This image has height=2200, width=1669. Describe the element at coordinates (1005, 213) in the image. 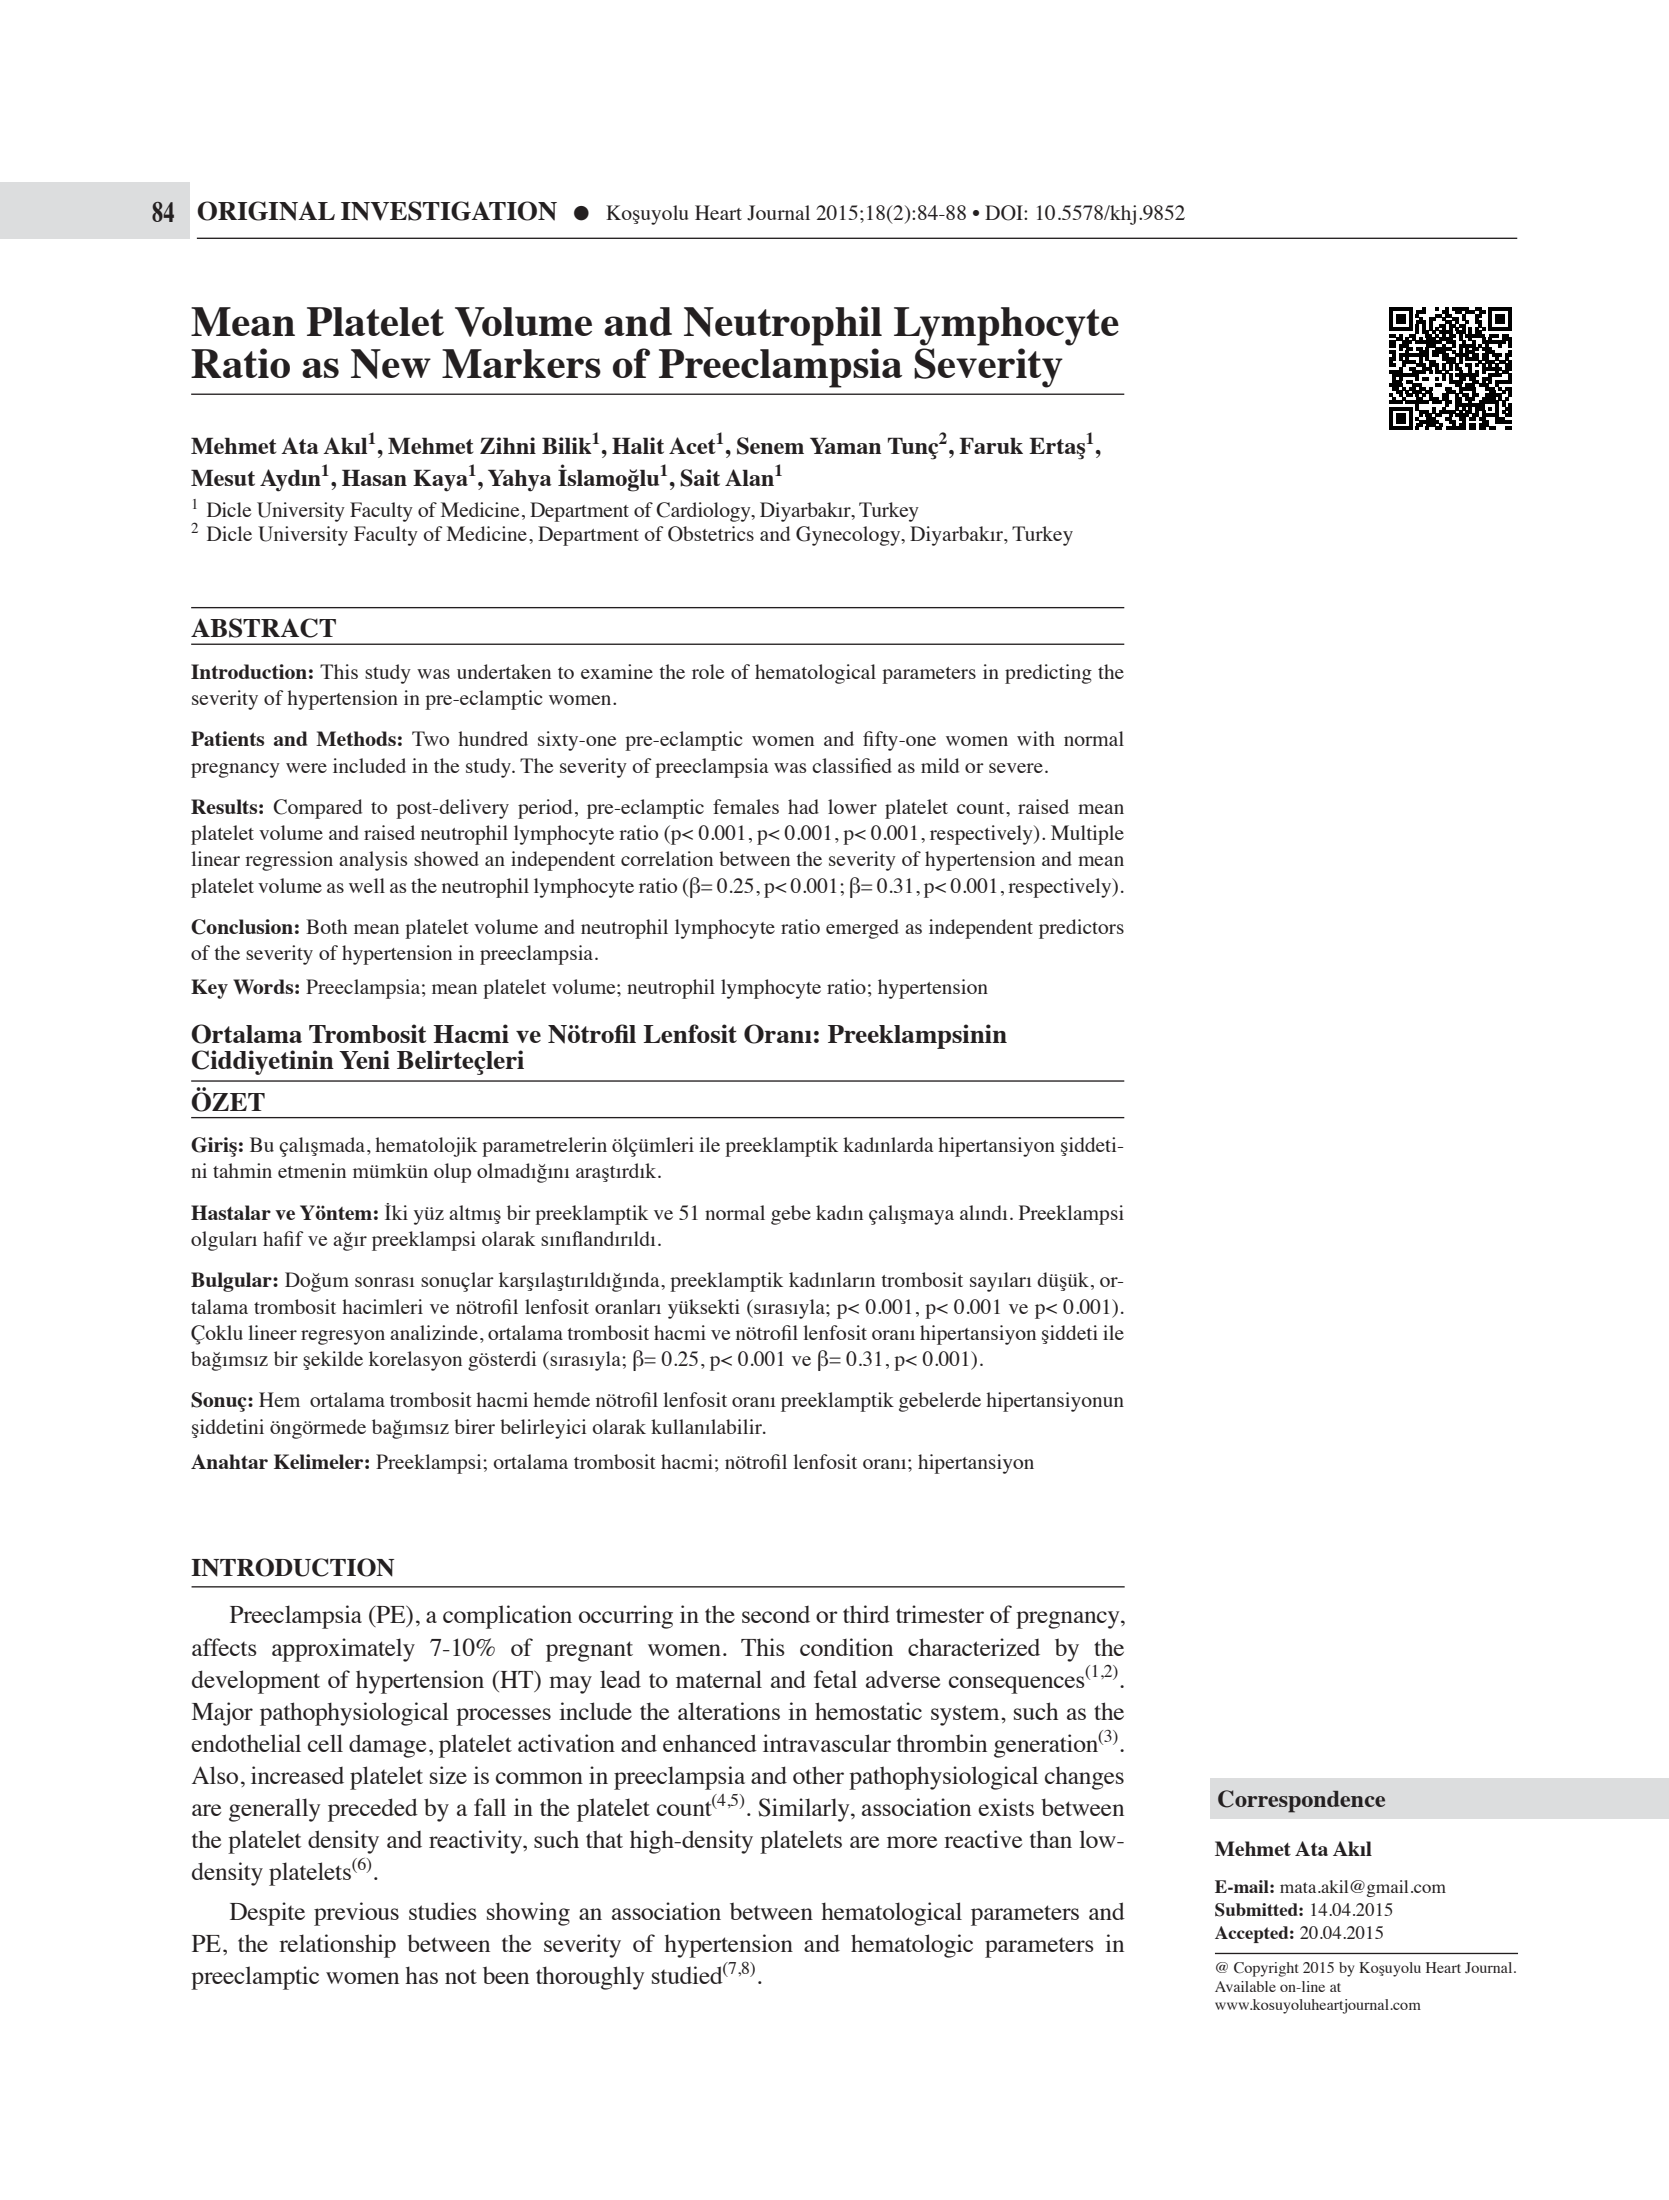

I see `DOI` at that location.
